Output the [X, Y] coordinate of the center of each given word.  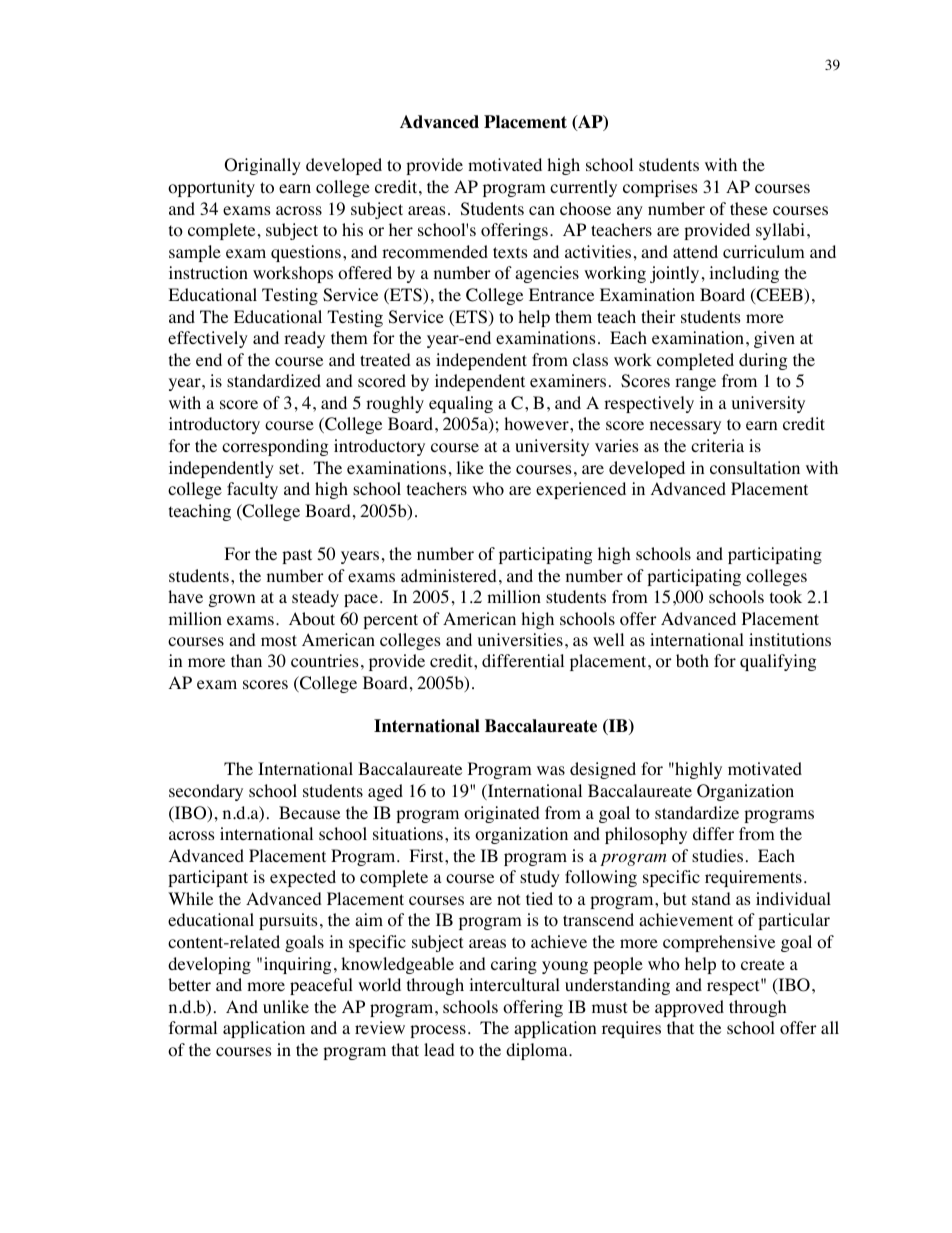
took [786, 597]
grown [232, 600]
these [749, 208]
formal [193, 1028]
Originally [263, 166]
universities [520, 639]
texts [510, 252]
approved [689, 1008]
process [438, 1031]
